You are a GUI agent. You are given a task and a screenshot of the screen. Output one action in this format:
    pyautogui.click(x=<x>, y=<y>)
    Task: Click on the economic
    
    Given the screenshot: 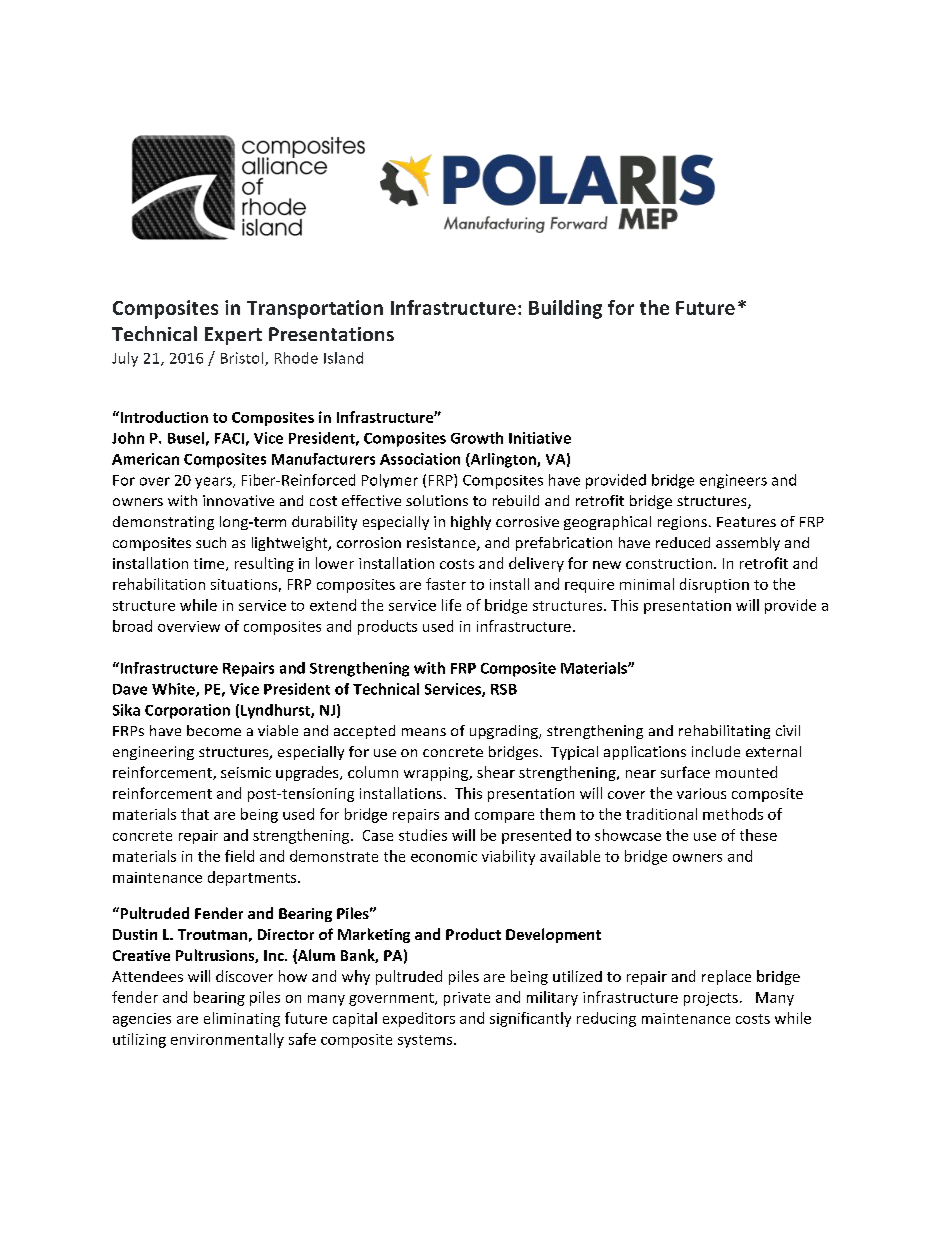 What is the action you would take?
    pyautogui.click(x=444, y=856)
